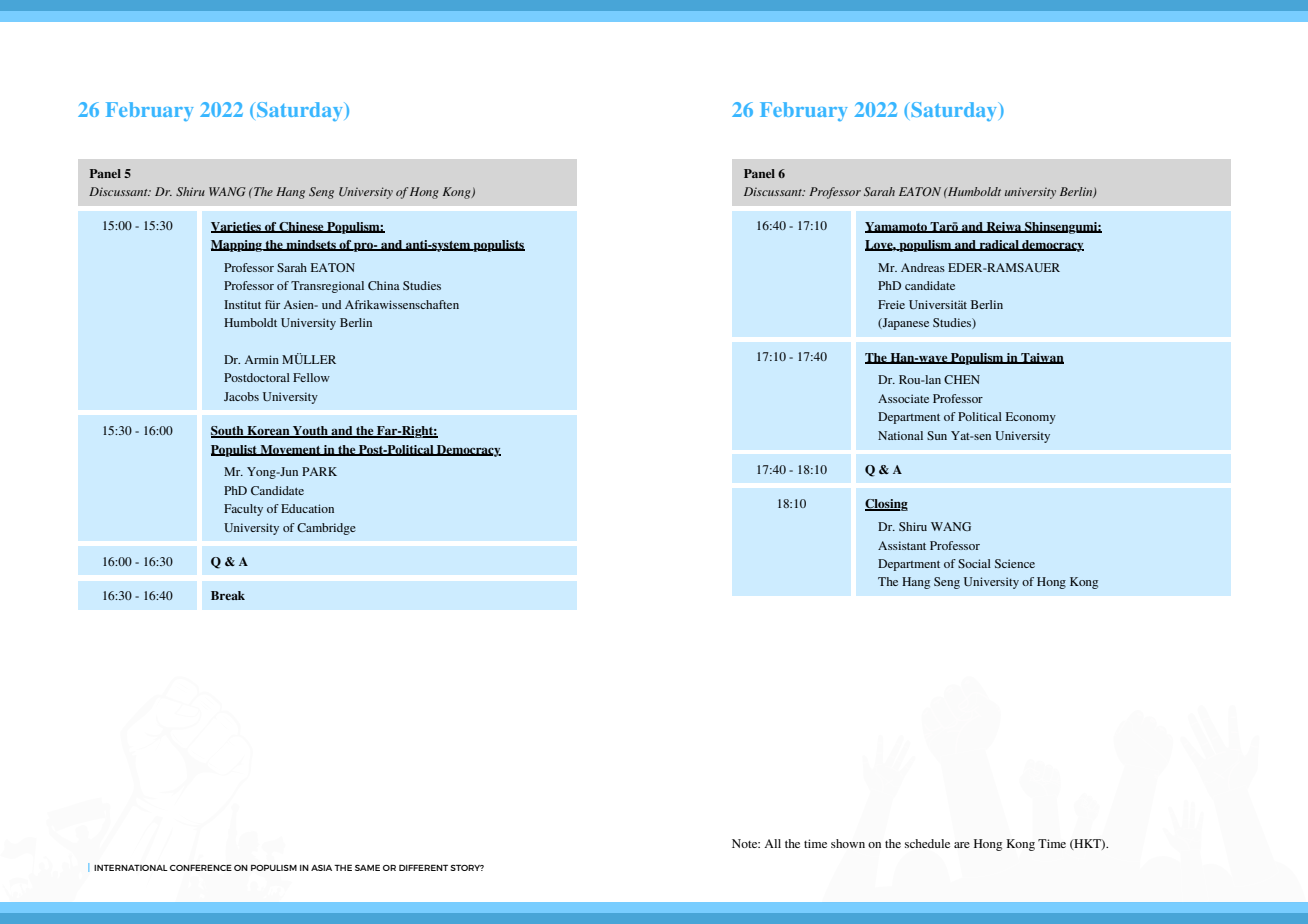 This screenshot has height=924, width=1308. Describe the element at coordinates (1015, 563) in the screenshot. I see `Science` at that location.
